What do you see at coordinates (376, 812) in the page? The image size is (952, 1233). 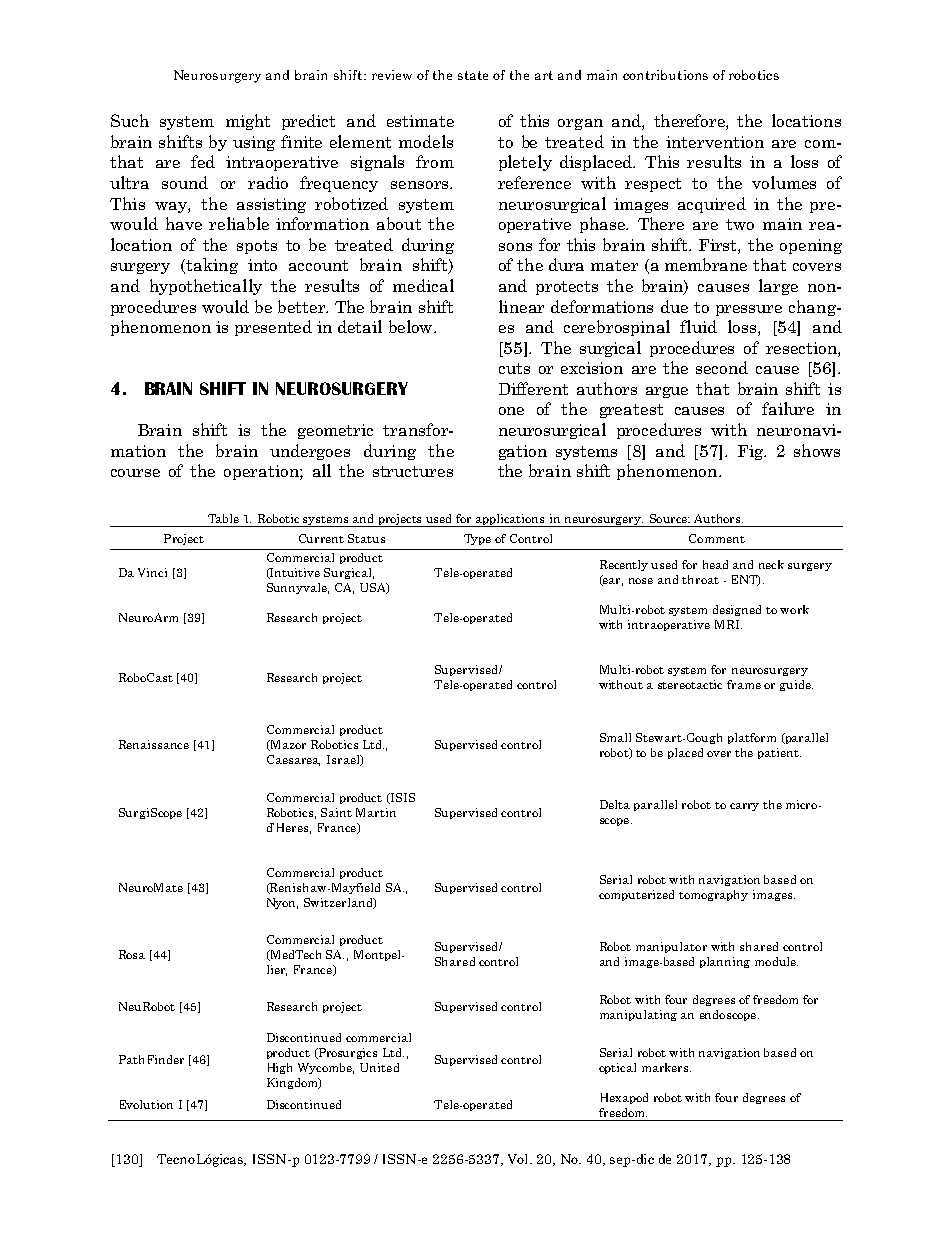 I see `Martin` at bounding box center [376, 812].
